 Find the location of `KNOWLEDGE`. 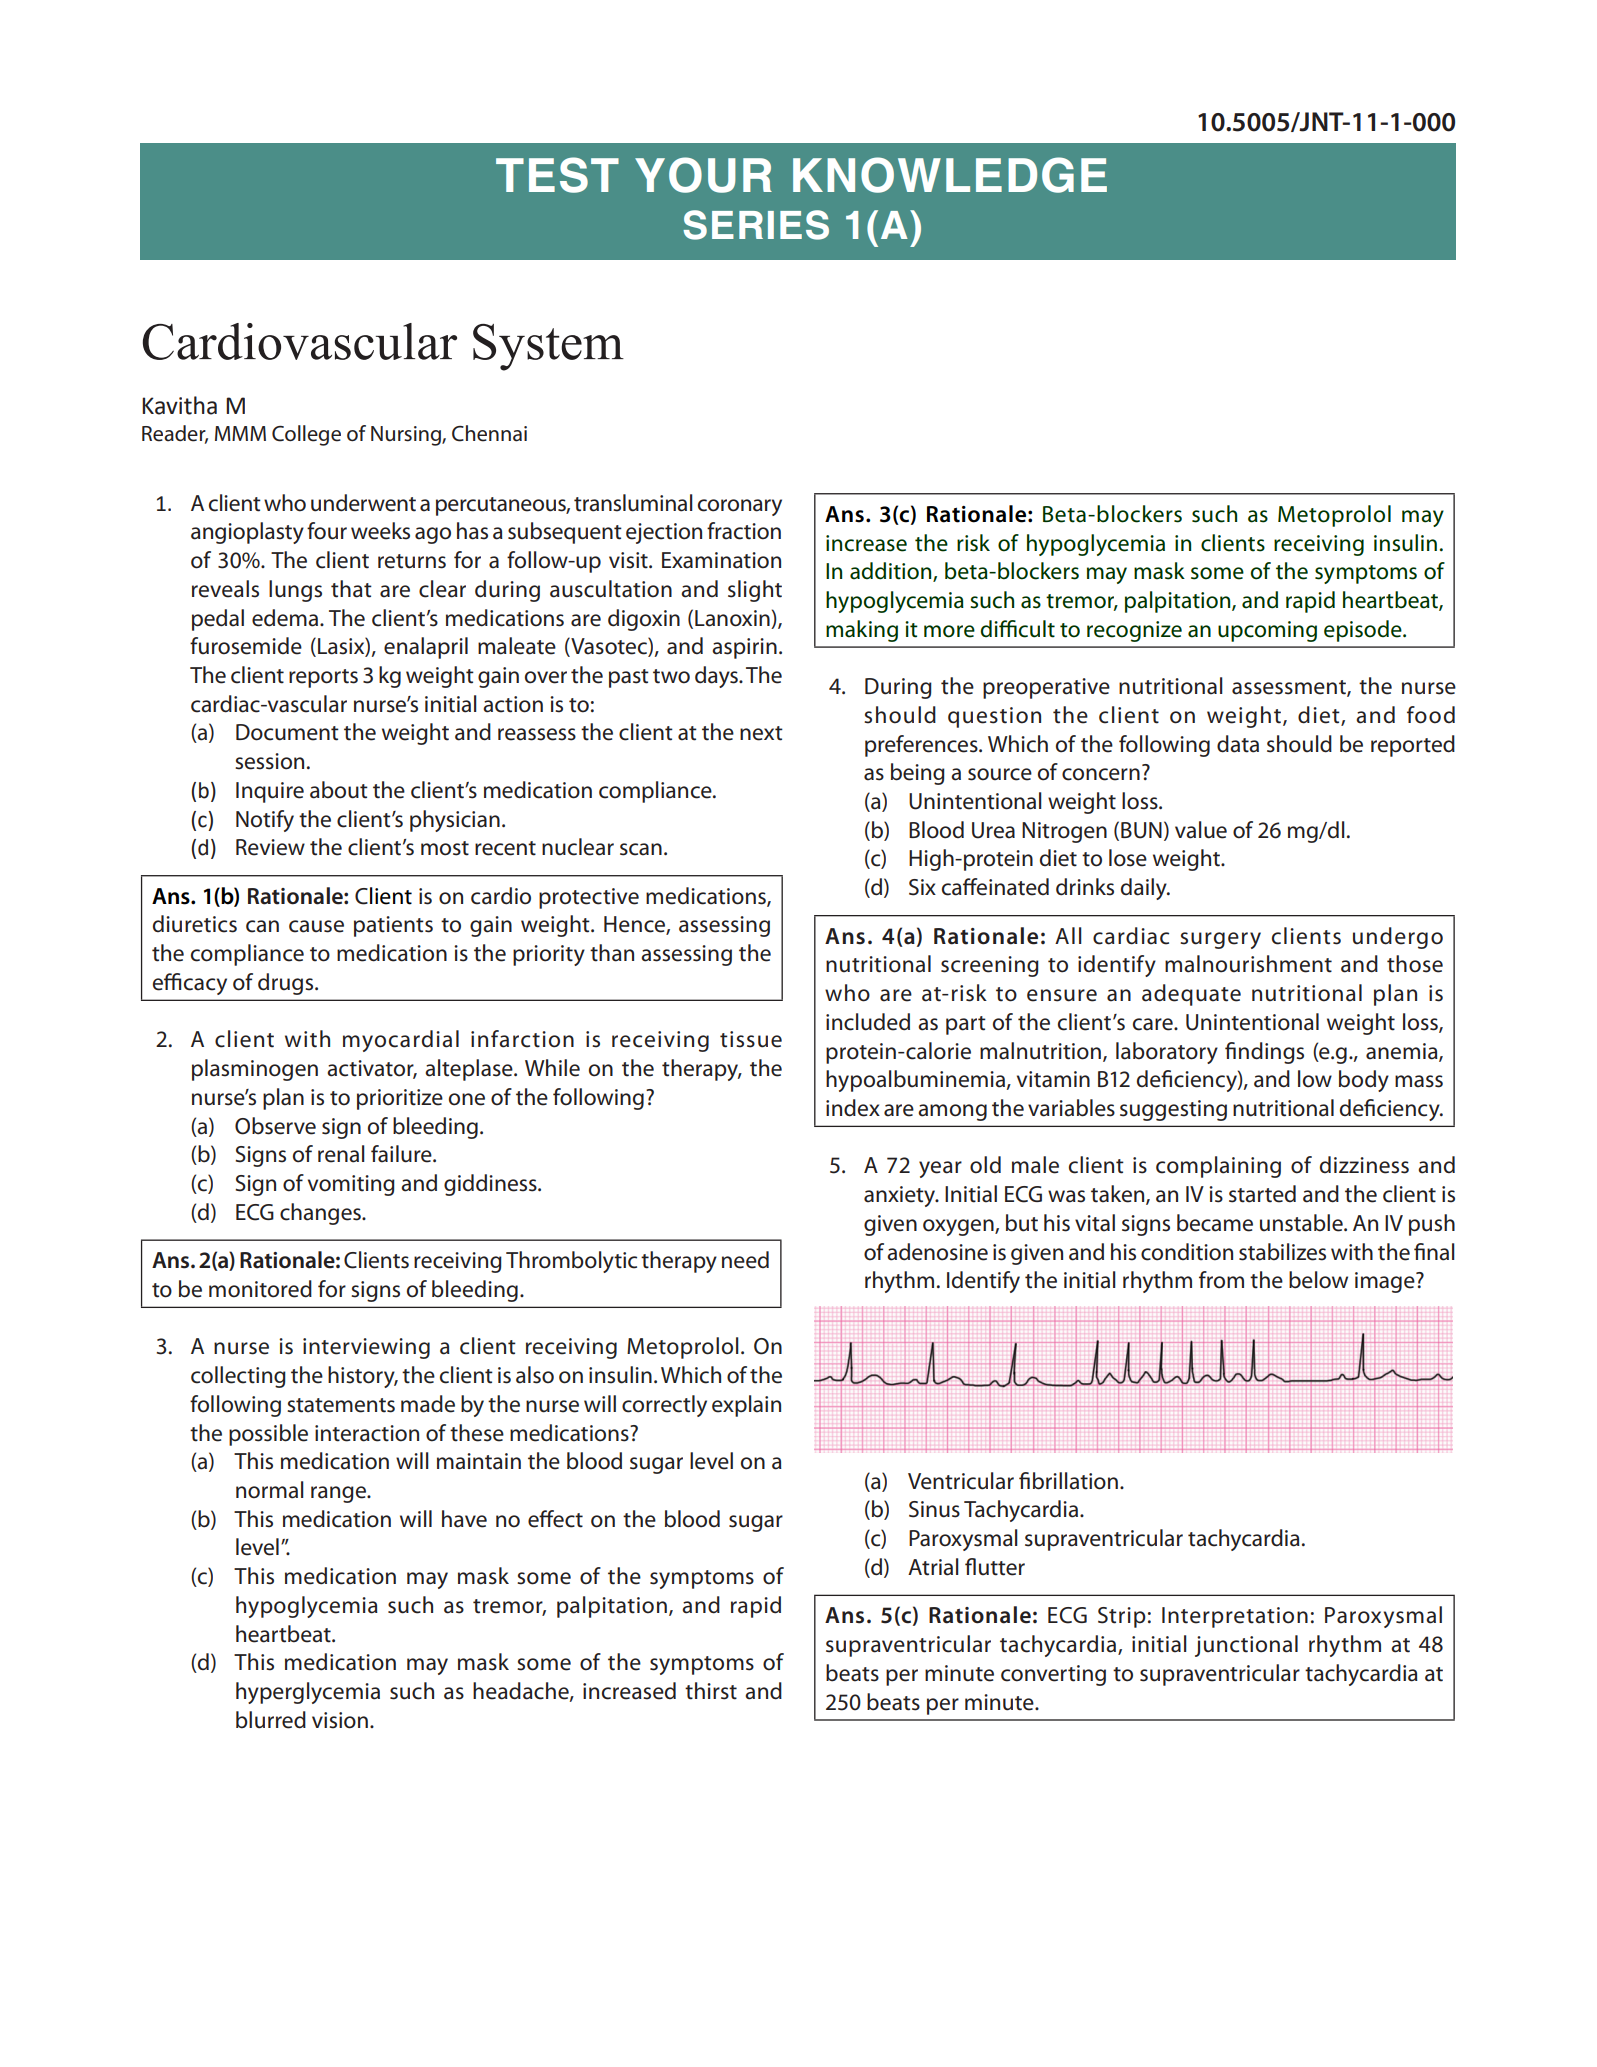

KNOWLEDGE is located at coordinates (950, 175).
